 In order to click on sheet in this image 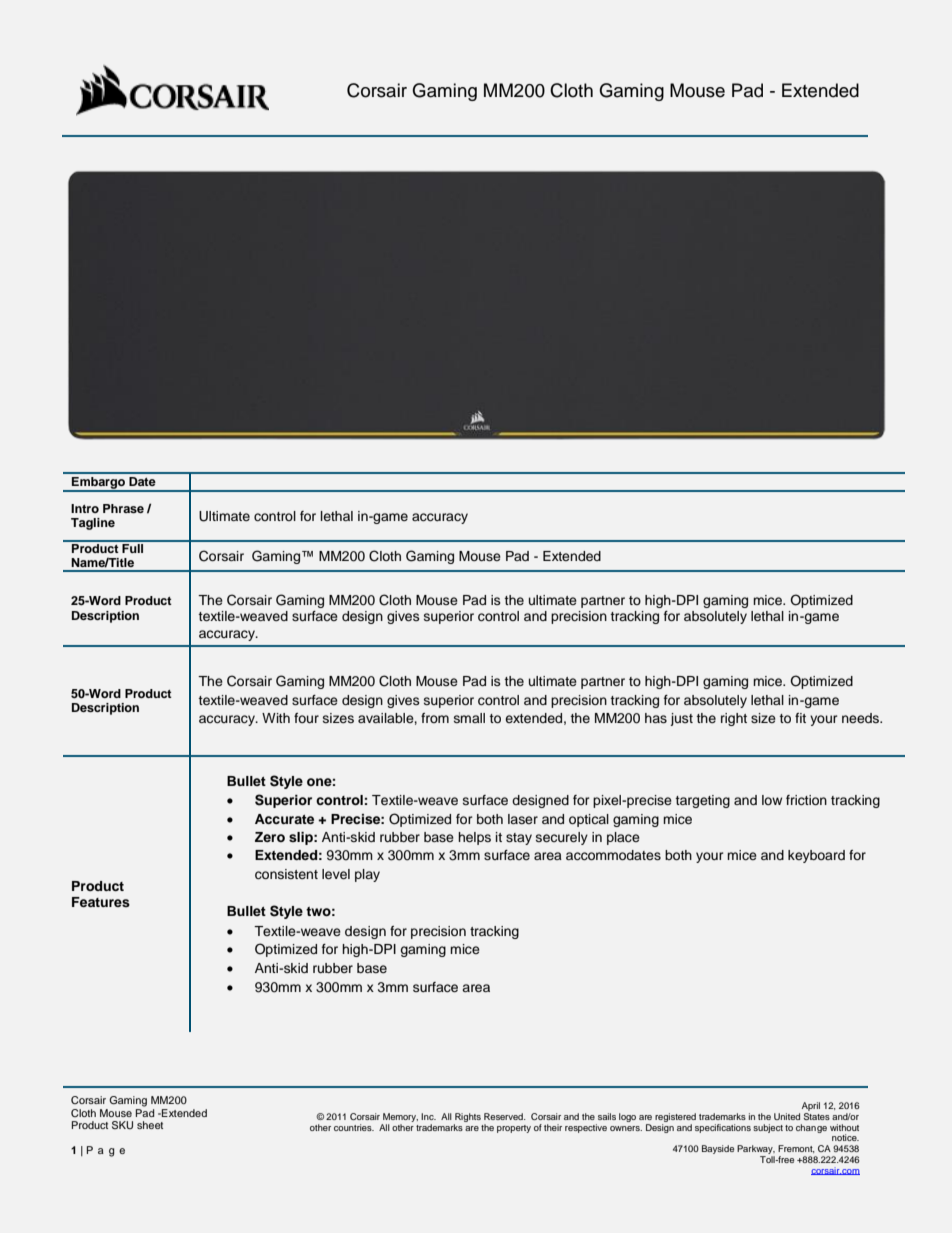, I will do `click(150, 1125)`.
